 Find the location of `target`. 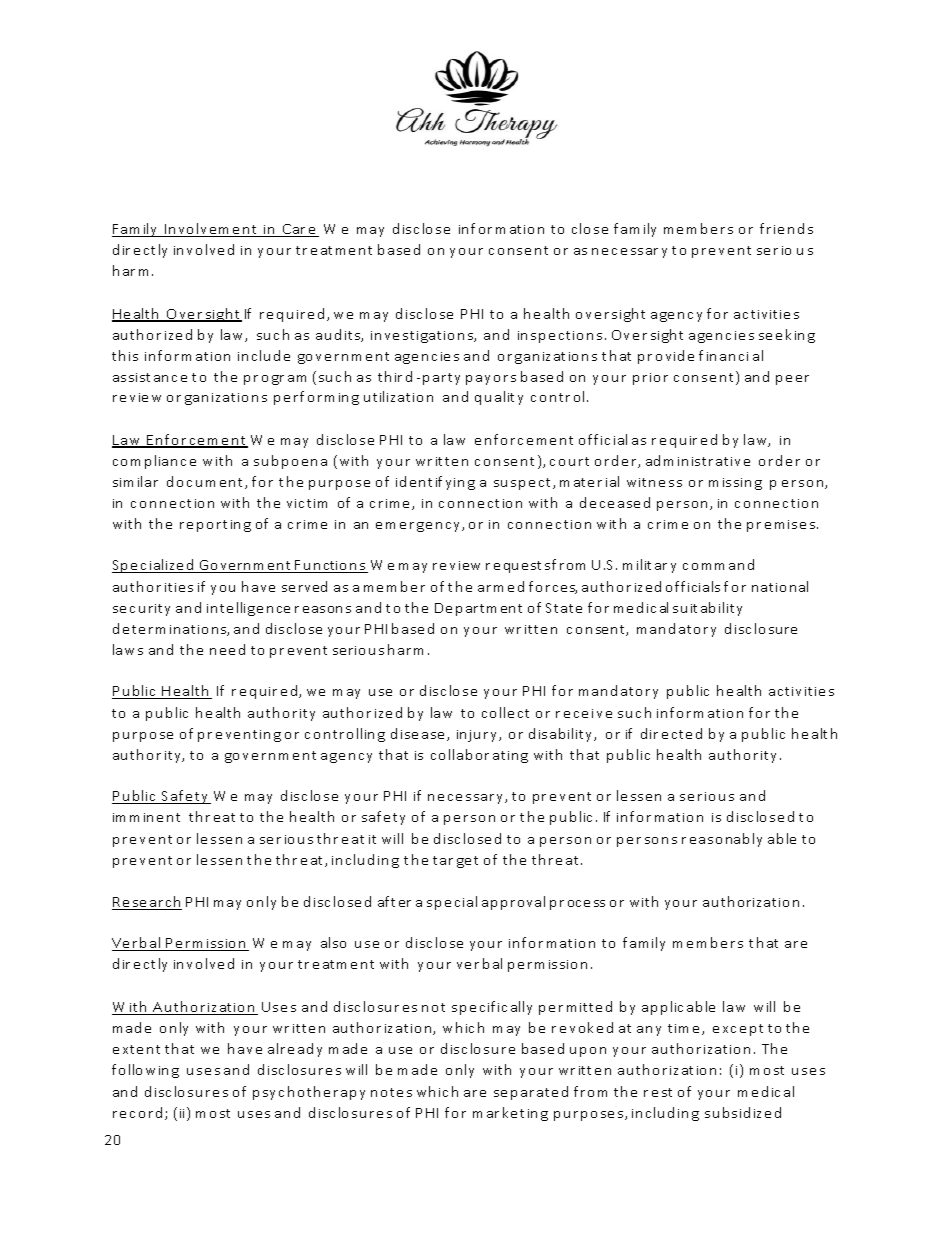

target is located at coordinates (455, 862).
